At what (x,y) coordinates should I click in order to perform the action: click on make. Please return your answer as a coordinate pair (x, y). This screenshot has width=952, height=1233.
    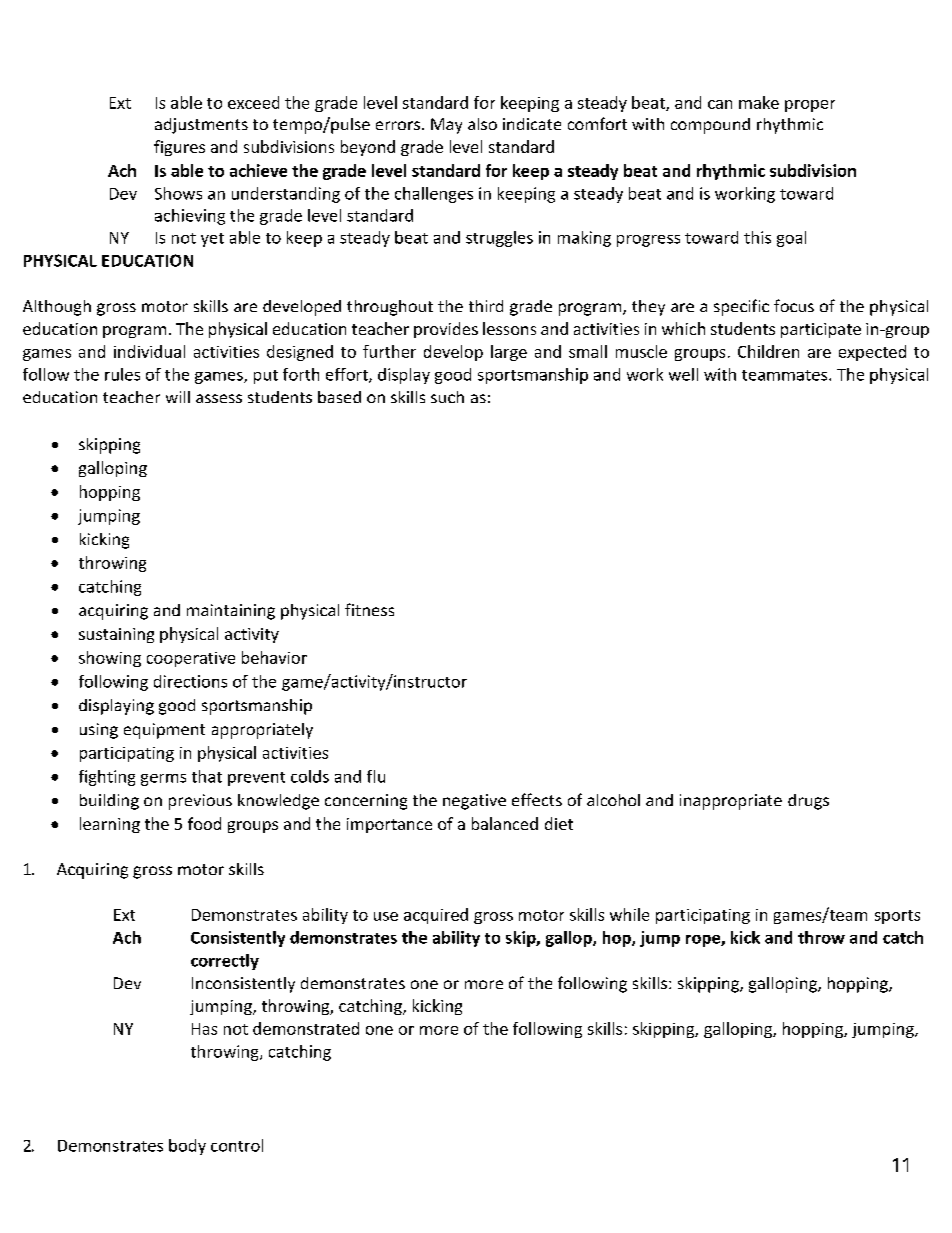
    Looking at the image, I should click on (759, 102).
